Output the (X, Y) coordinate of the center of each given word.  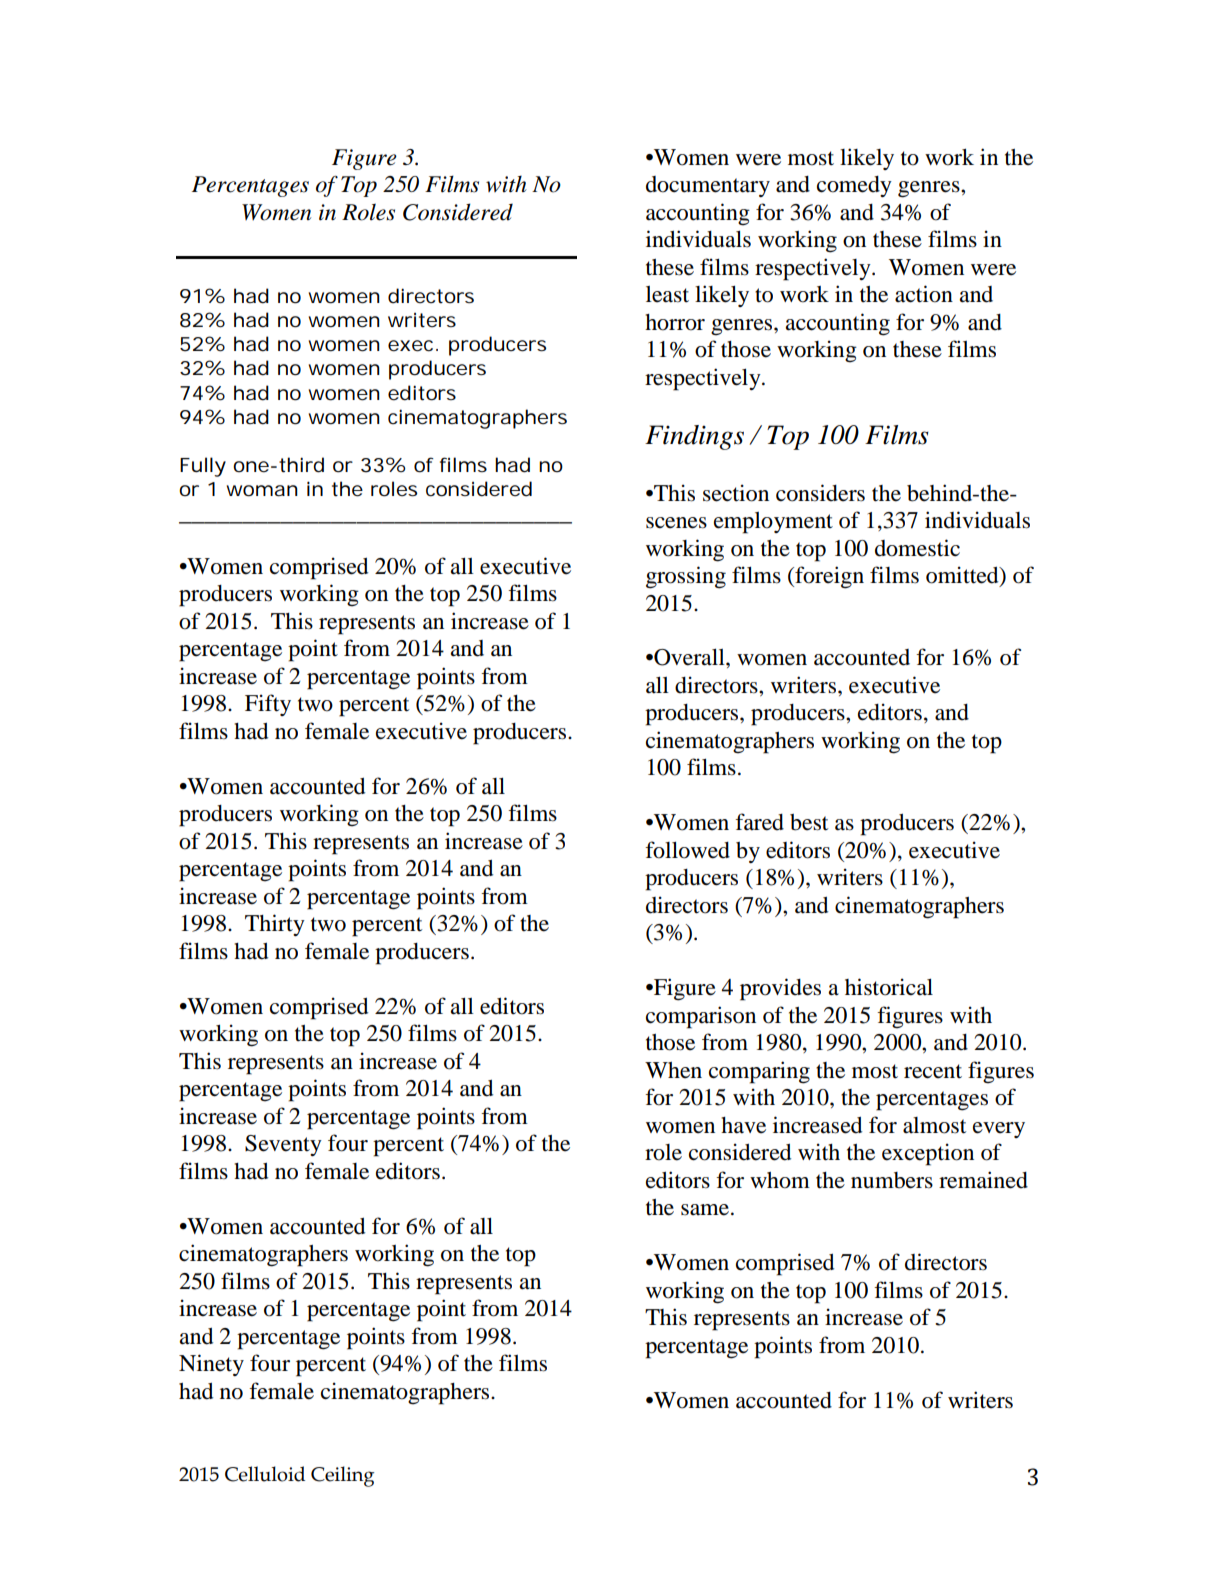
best (809, 822)
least (667, 294)
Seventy (283, 1145)
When (673, 1070)
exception (928, 1154)
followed (687, 850)
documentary (708, 186)
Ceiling (342, 1476)
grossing (686, 577)
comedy (854, 186)
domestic (917, 548)
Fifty (268, 705)
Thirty (275, 925)
